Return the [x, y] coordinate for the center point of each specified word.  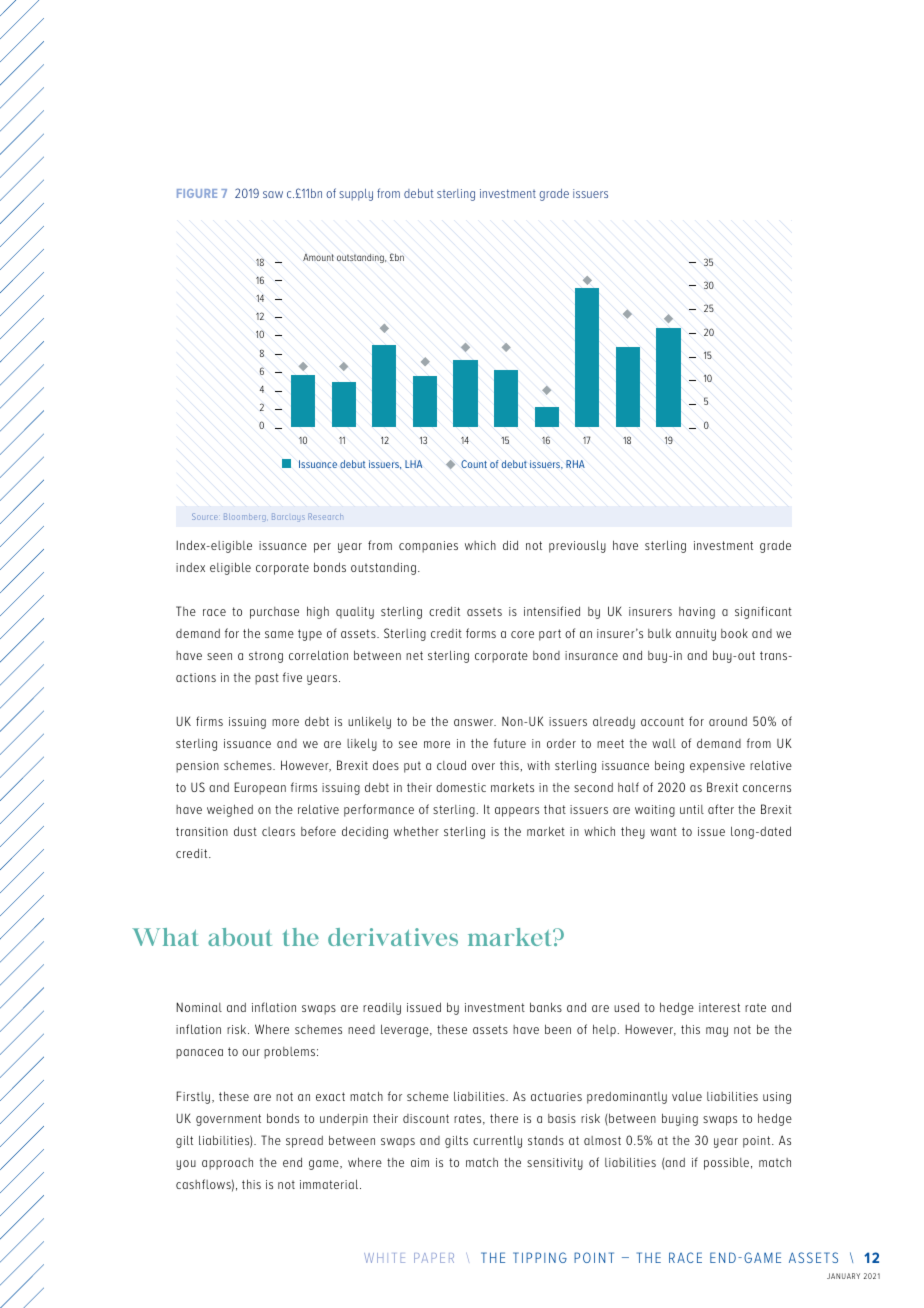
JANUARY [843, 1276]
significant [763, 612]
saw [273, 194]
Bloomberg [245, 517]
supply [356, 195]
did [510, 545]
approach [227, 1164]
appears [517, 812]
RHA [575, 464]
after [721, 809]
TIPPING [540, 1257]
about [240, 937]
